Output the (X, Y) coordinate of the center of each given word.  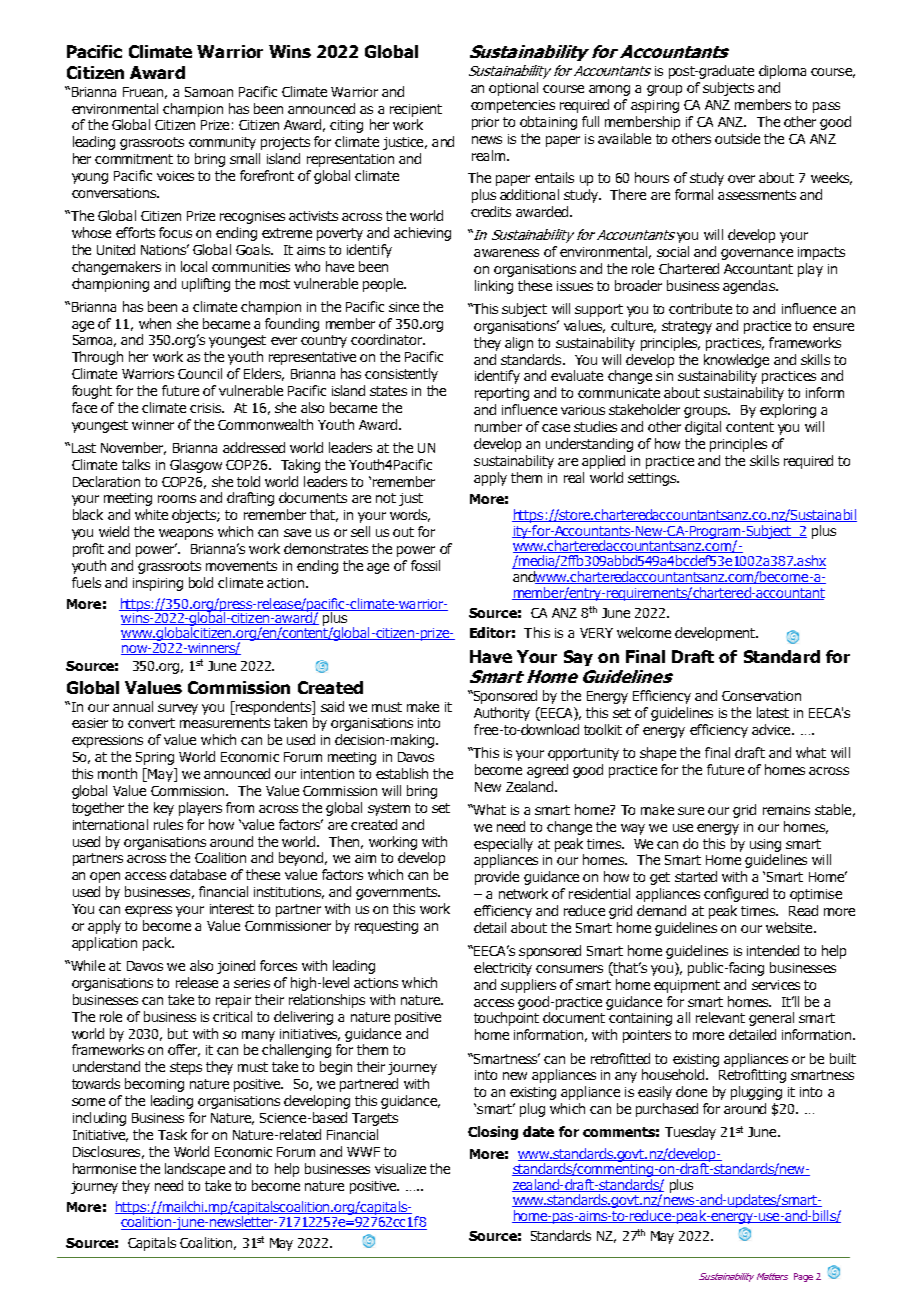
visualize (400, 1168)
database (198, 874)
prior (485, 123)
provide (497, 878)
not (386, 498)
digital (703, 428)
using (765, 845)
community (222, 143)
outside (737, 138)
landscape (195, 1170)
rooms (177, 499)
